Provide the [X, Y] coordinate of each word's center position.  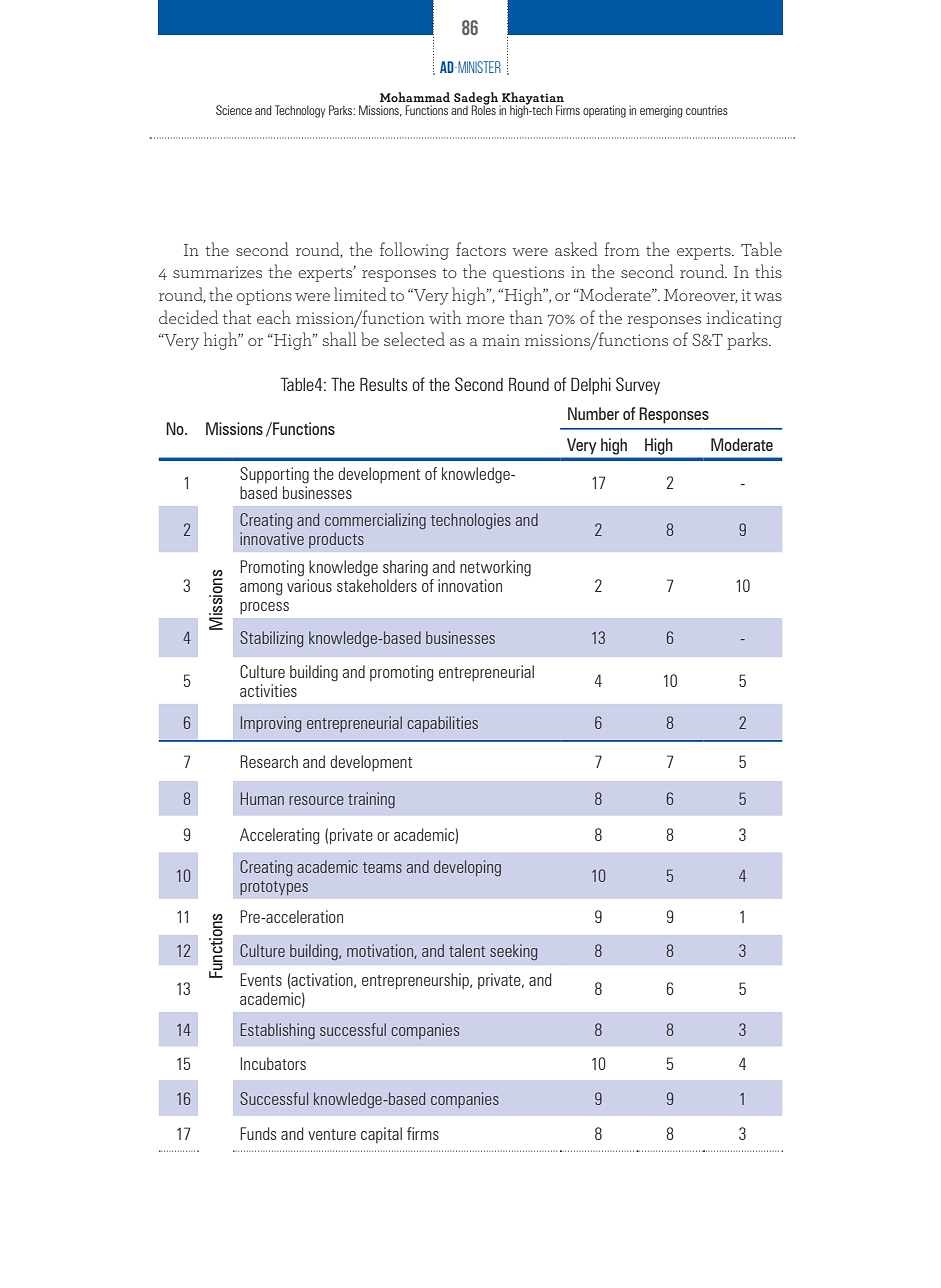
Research [269, 761]
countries [707, 110]
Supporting [274, 475]
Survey [638, 386]
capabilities [442, 724]
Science [234, 110]
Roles [483, 109]
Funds [258, 1133]
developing [467, 868]
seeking [513, 952]
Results [383, 384]
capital [381, 1135]
